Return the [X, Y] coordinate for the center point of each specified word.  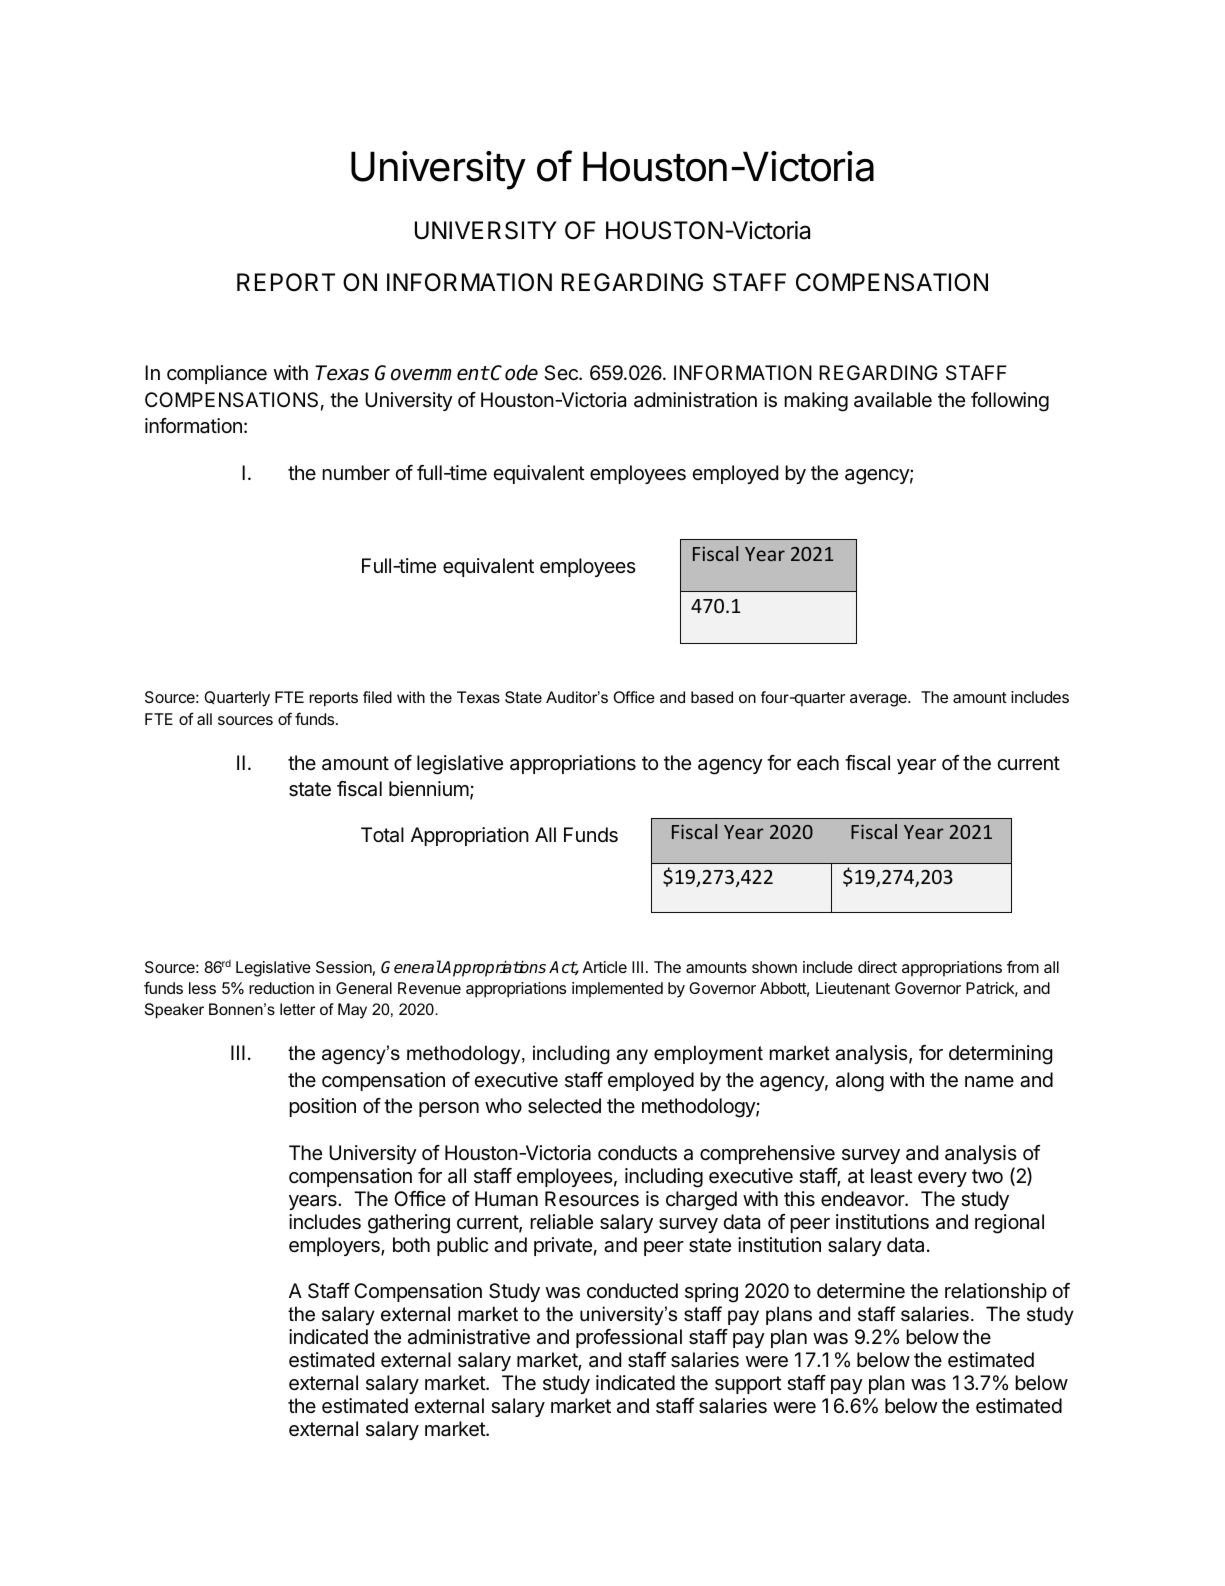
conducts [637, 1153]
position [322, 1107]
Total [382, 835]
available [893, 400]
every [942, 1179]
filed [377, 697]
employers [335, 1246]
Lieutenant [853, 988]
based [712, 697]
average [879, 700]
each [818, 763]
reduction [281, 988]
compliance [217, 374]
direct [877, 967]
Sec [562, 373]
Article [605, 967]
